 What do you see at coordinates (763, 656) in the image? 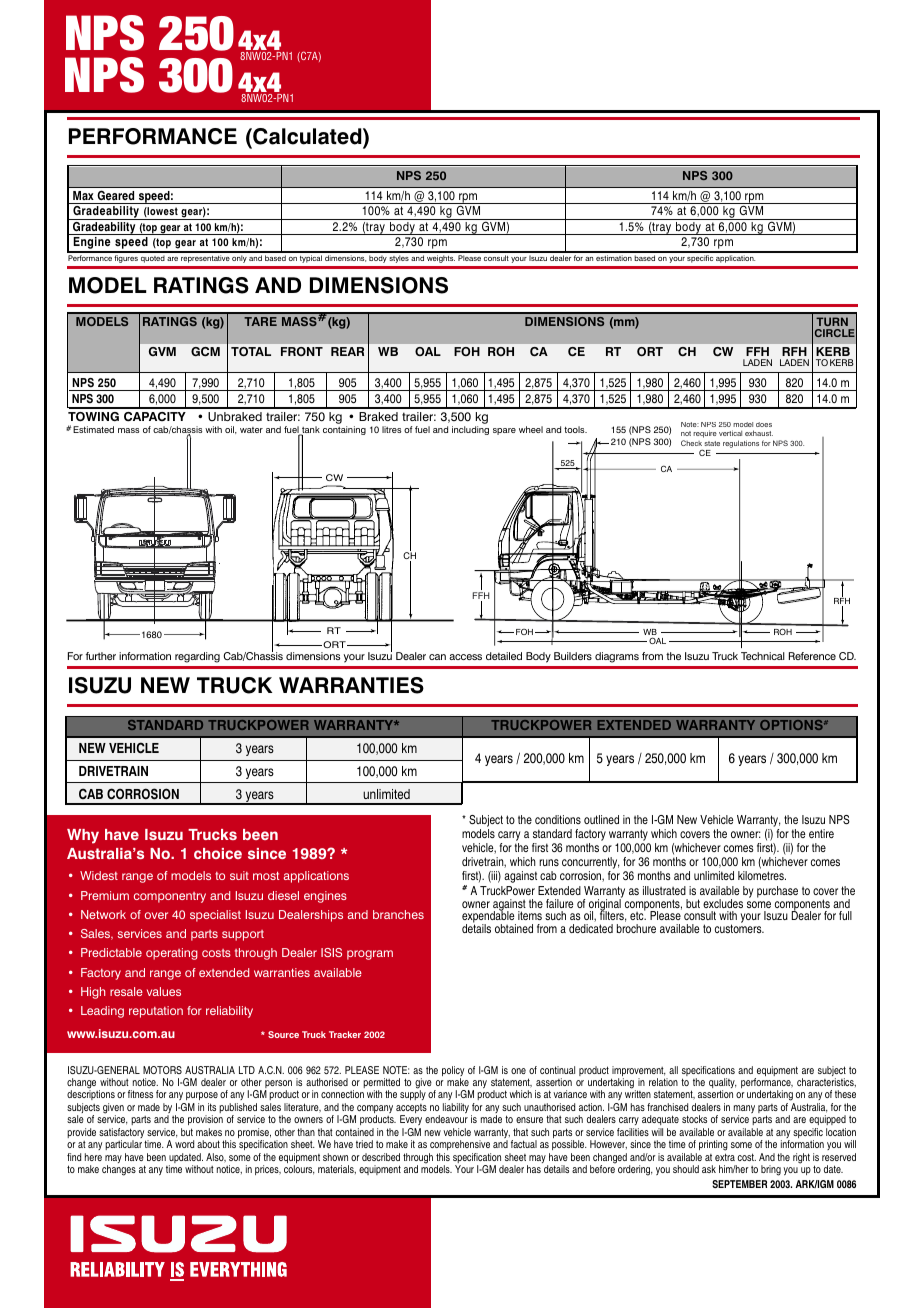
I see `Technical` at bounding box center [763, 656].
